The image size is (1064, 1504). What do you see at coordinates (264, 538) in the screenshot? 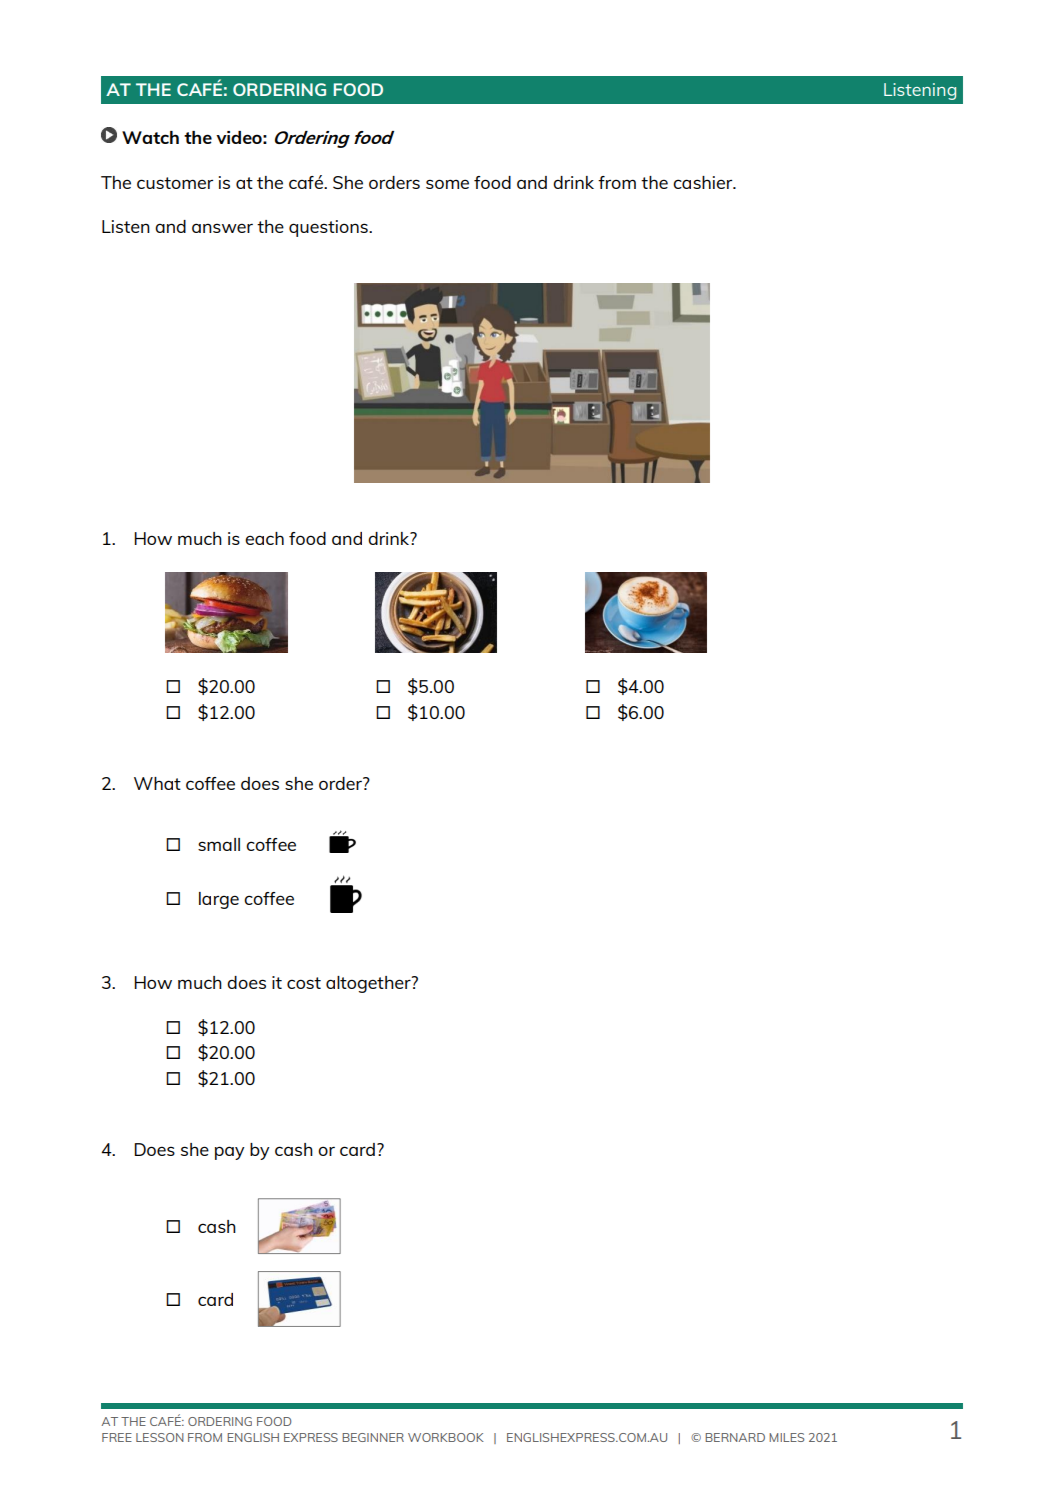
I see `each` at bounding box center [264, 538].
